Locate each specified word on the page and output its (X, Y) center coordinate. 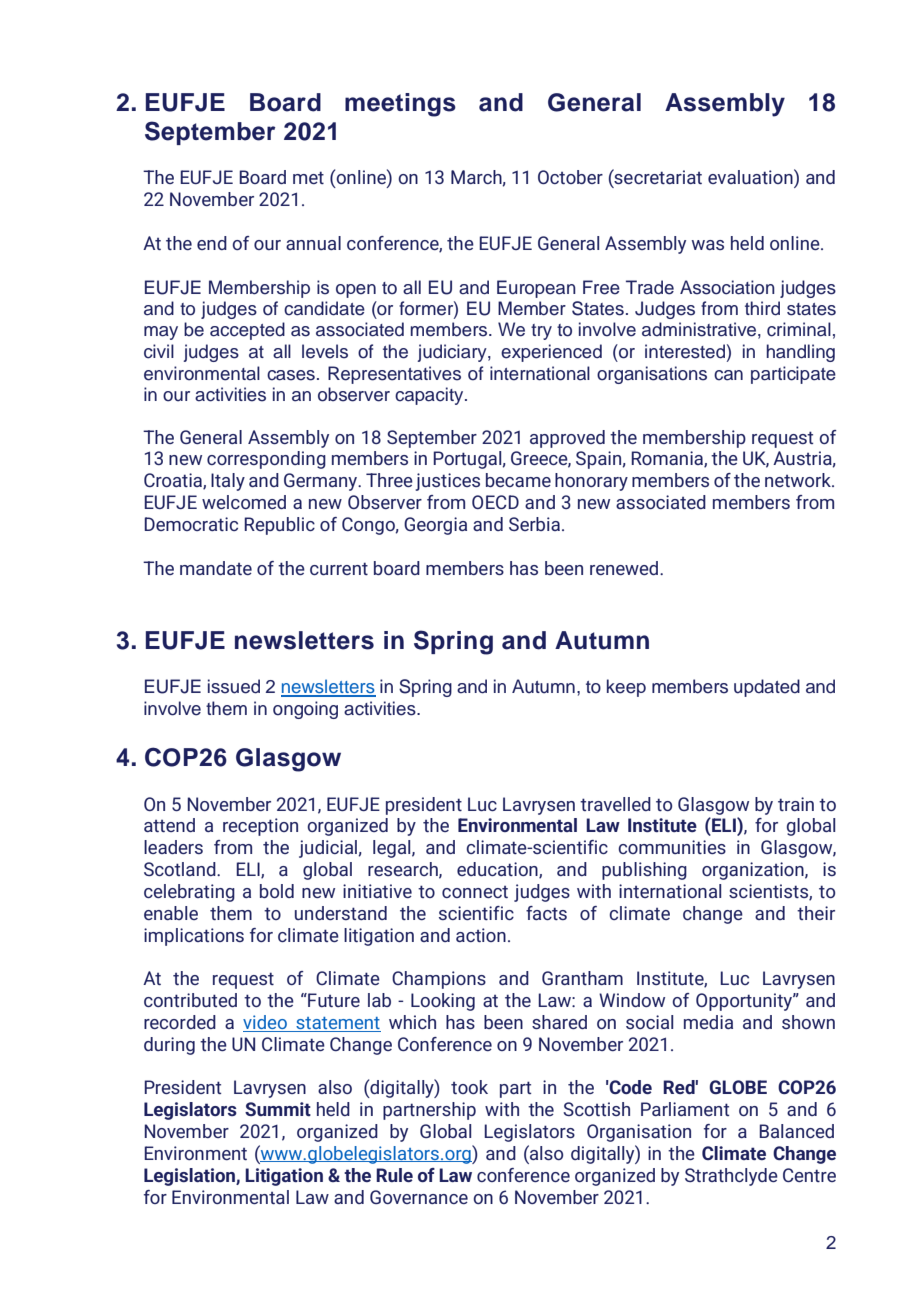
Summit (278, 1109)
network (799, 480)
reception (260, 827)
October (570, 177)
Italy (228, 482)
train (796, 804)
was (708, 245)
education (498, 870)
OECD (495, 502)
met (308, 177)
